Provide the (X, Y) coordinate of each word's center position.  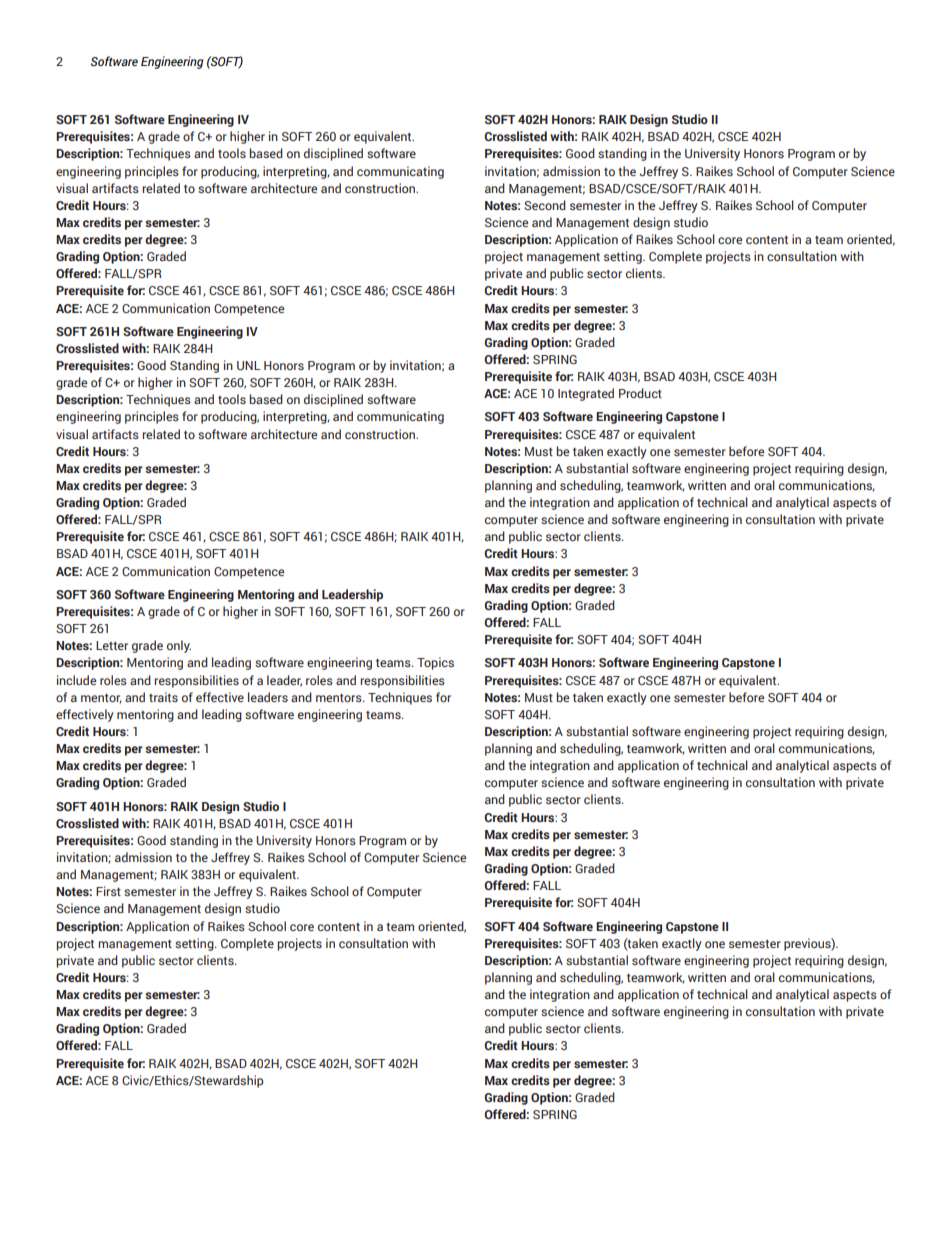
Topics (435, 663)
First (108, 891)
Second (545, 205)
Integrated (586, 394)
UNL (249, 365)
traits (163, 697)
